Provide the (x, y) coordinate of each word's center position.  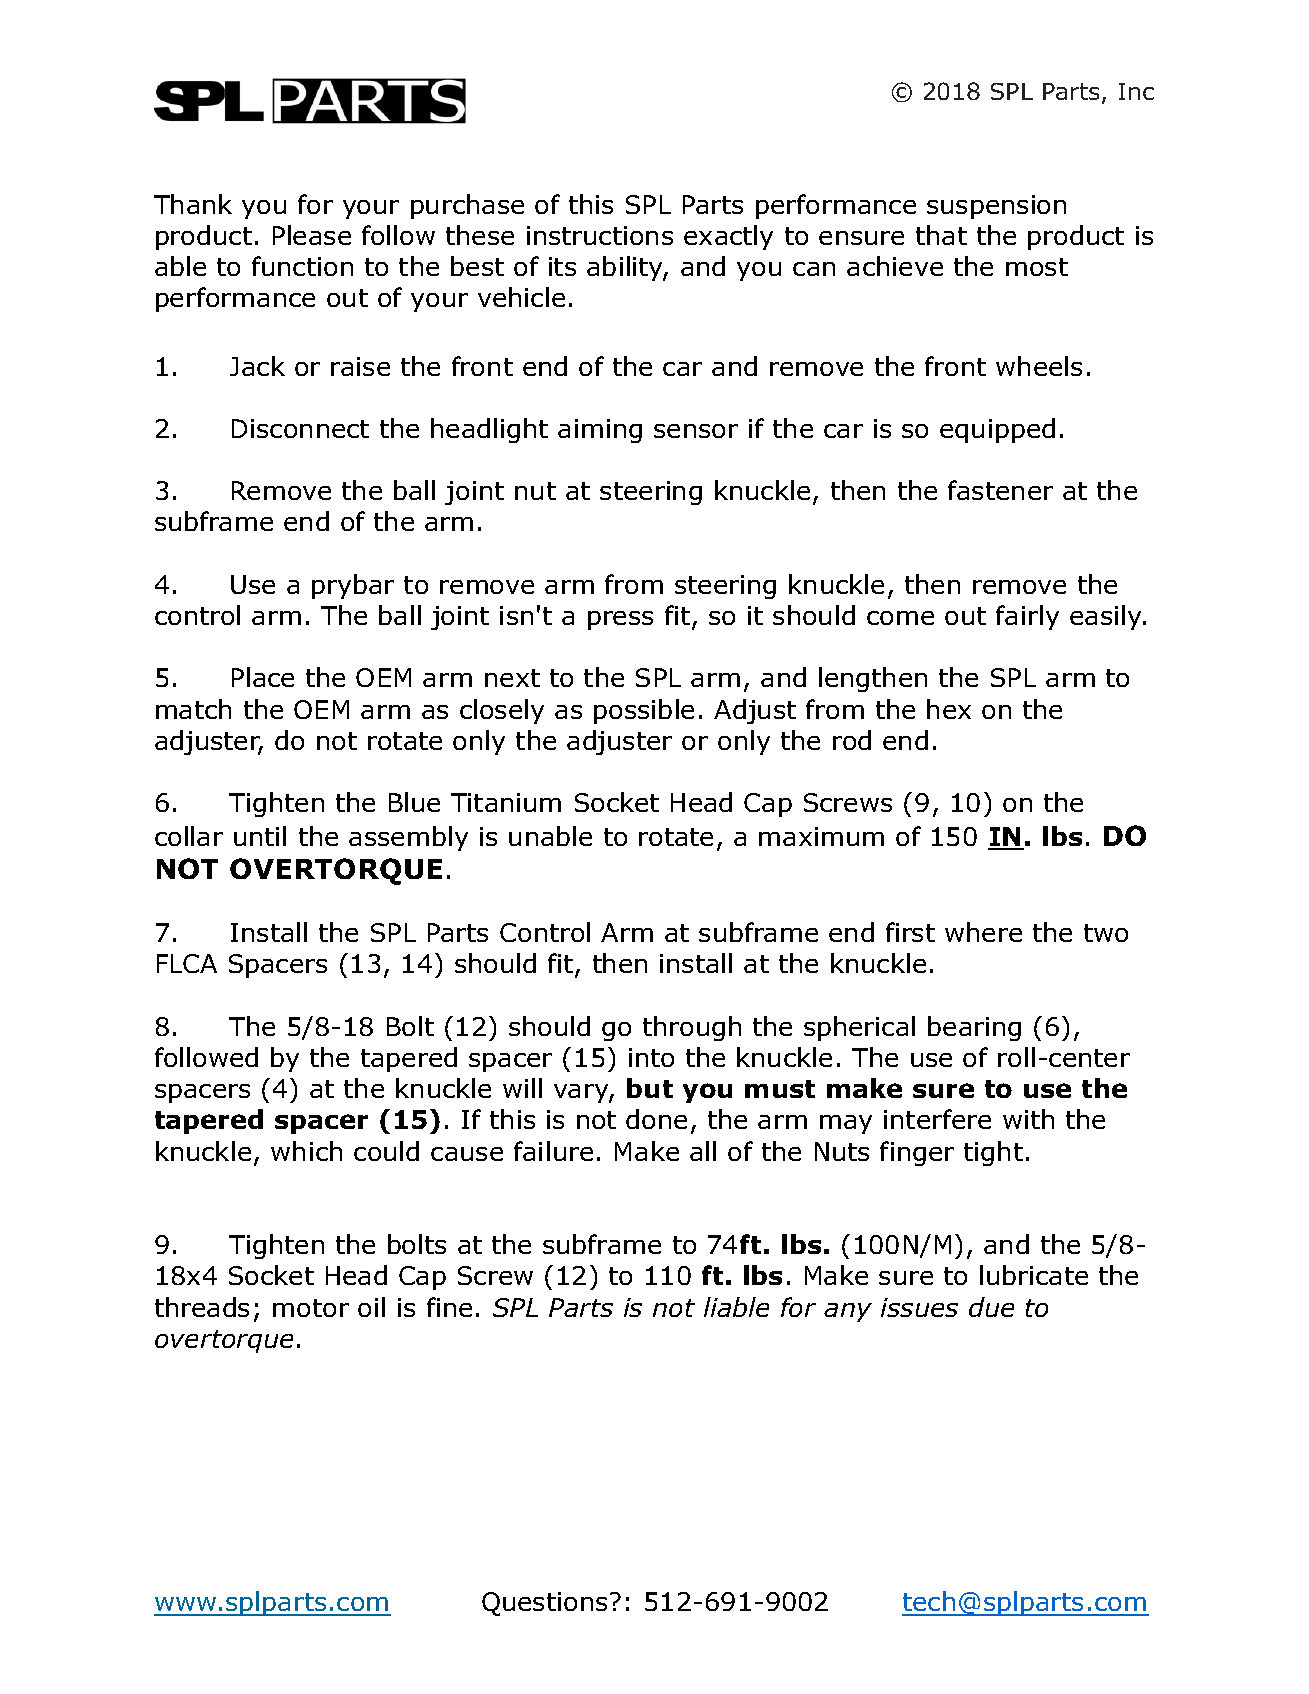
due (991, 1307)
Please (312, 235)
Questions (544, 1604)
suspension (996, 207)
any (848, 1312)
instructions (600, 235)
